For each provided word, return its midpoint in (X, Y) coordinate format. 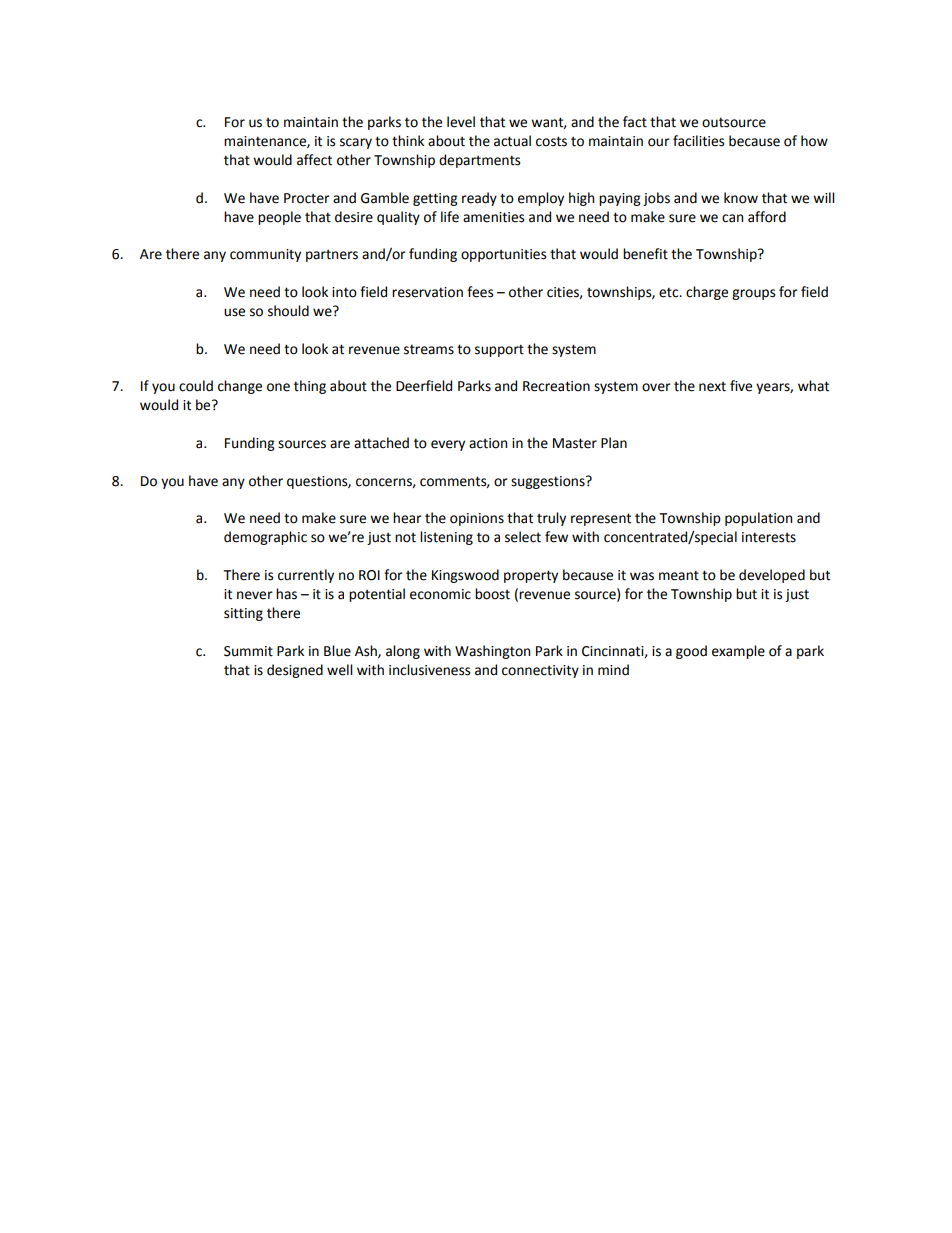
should (288, 311)
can (732, 218)
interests (769, 537)
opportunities (503, 255)
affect (314, 160)
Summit (248, 651)
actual (512, 141)
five (741, 386)
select (523, 537)
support (499, 350)
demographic (265, 538)
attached (381, 443)
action (488, 443)
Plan (614, 443)
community (265, 255)
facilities (698, 141)
